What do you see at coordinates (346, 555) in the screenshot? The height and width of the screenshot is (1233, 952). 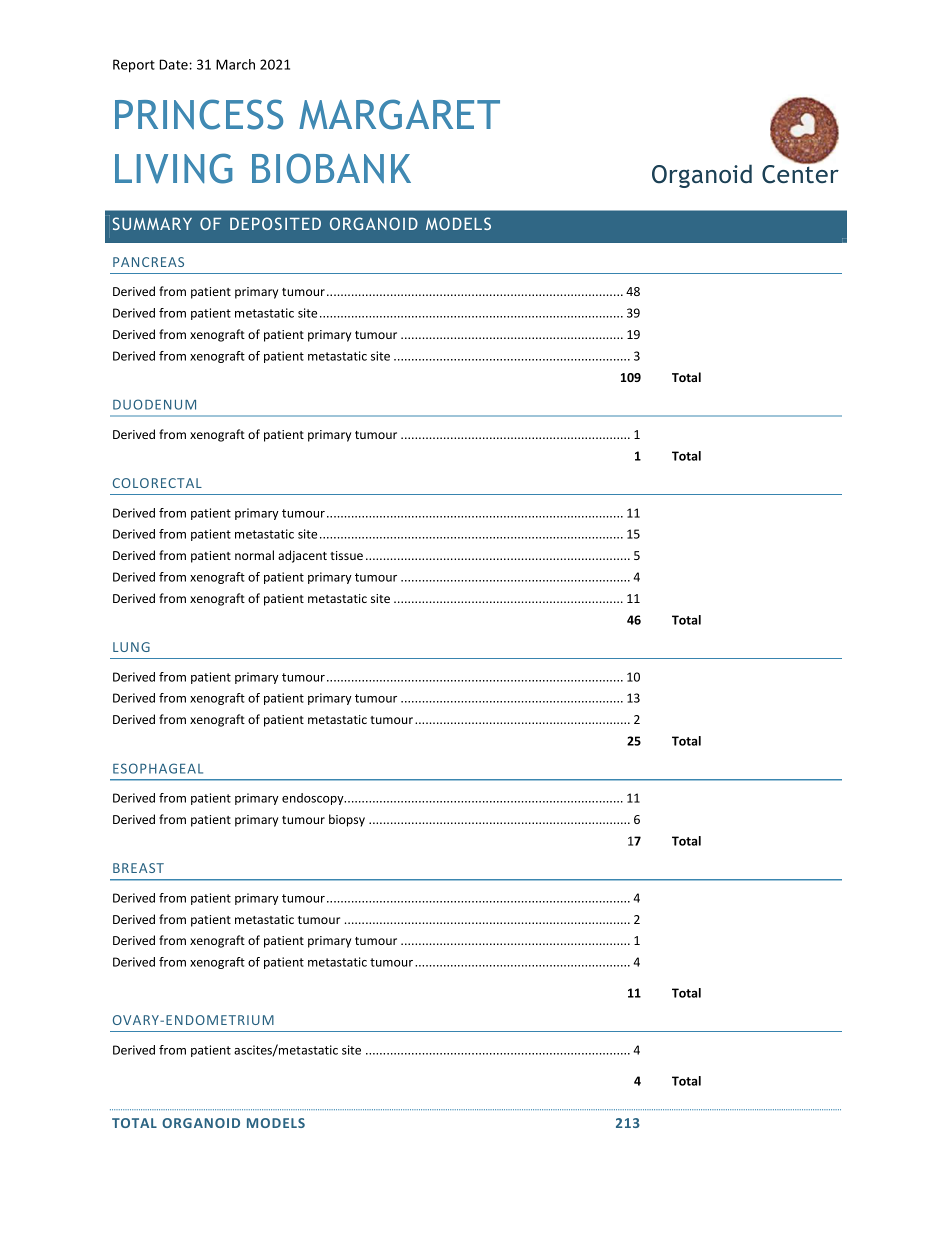 I see `tissue` at bounding box center [346, 555].
